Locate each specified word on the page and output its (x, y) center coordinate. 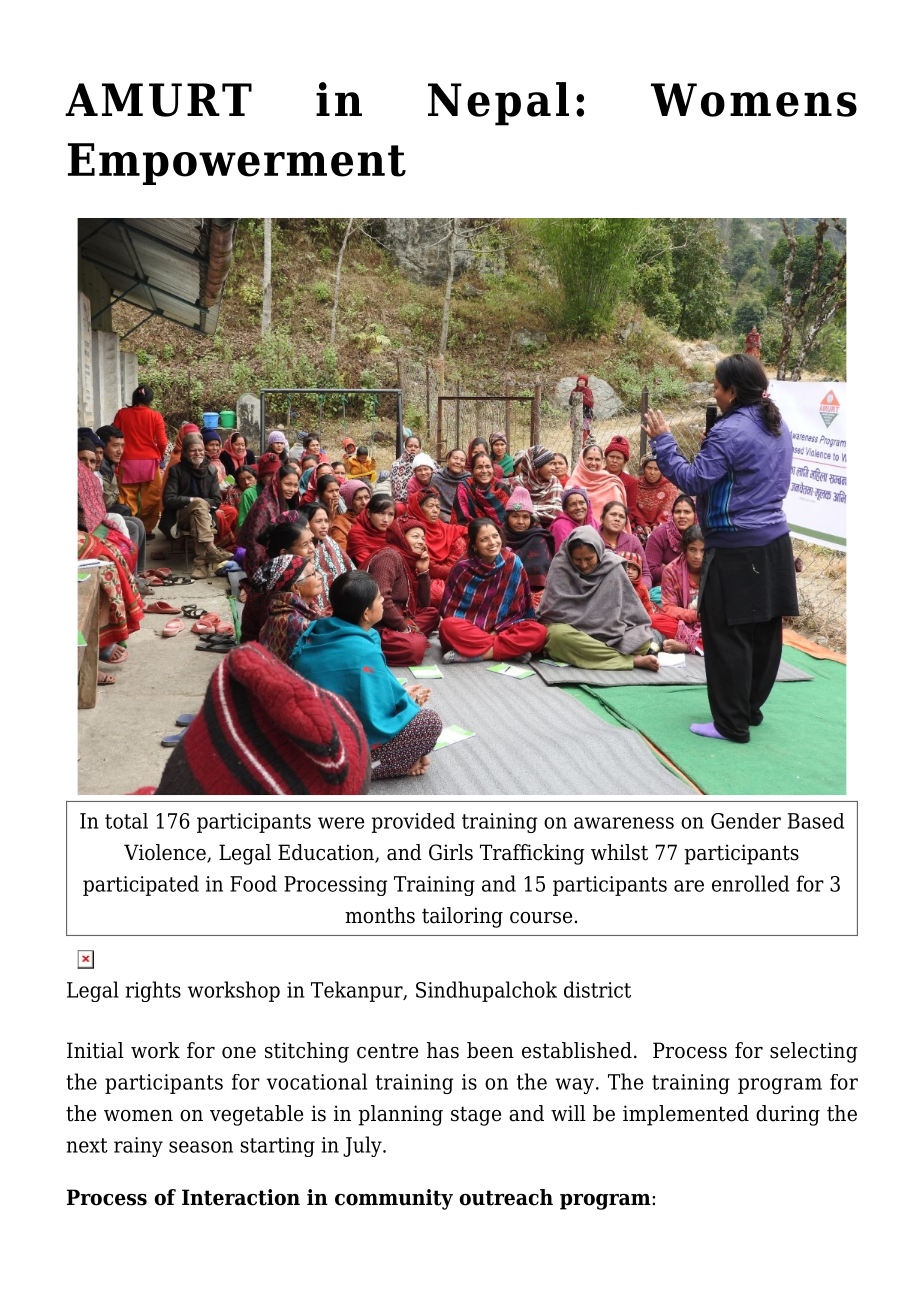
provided (413, 823)
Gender (746, 821)
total (126, 821)
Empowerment (237, 164)
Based (816, 821)
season (201, 1147)
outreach (506, 1197)
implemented (686, 1115)
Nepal (498, 104)
